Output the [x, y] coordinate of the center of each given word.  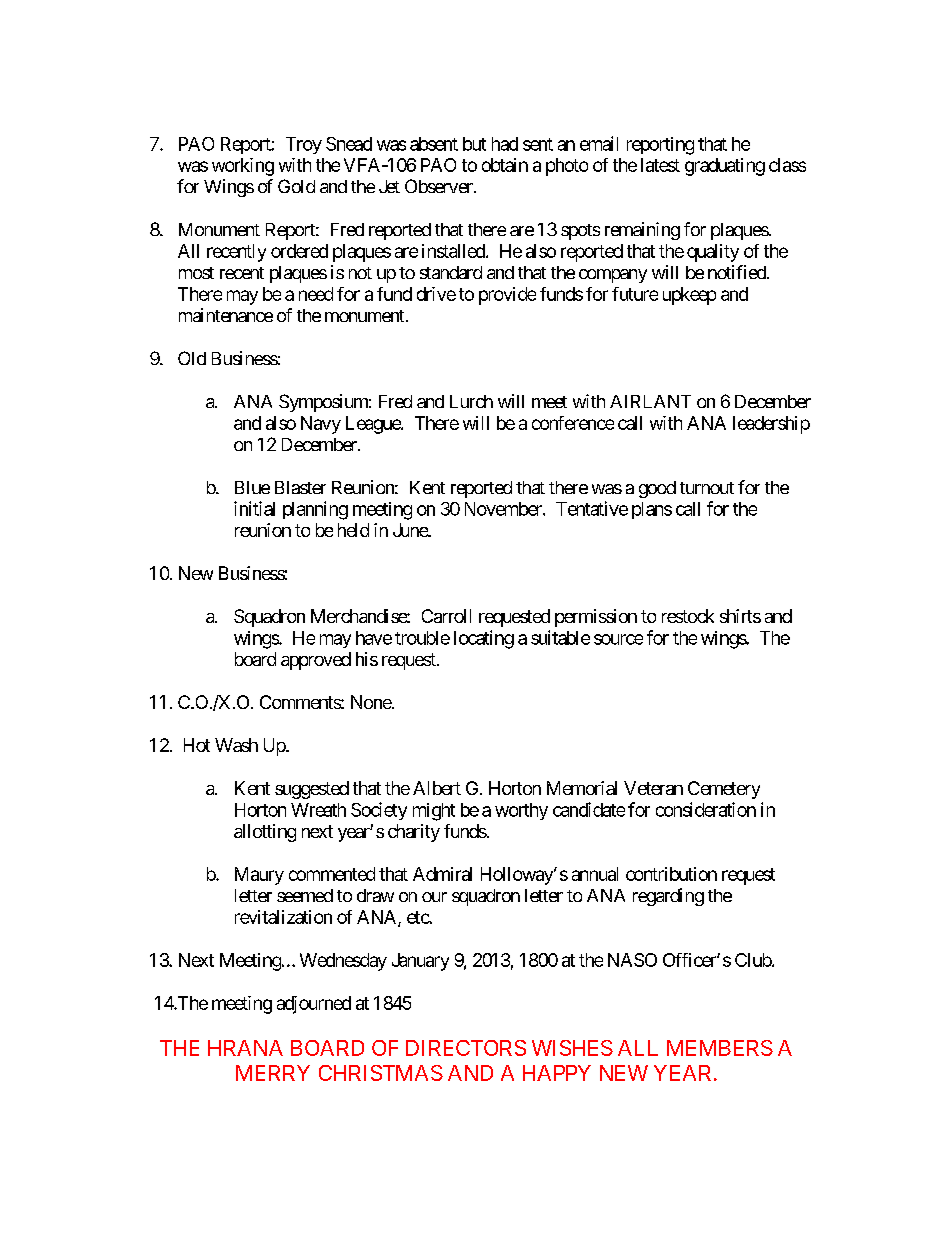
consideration [706, 809]
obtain [505, 165]
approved [316, 661]
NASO [632, 960]
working [243, 167]
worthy [521, 811]
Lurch [471, 401]
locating [484, 639]
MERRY [273, 1073]
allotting [265, 833]
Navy [321, 425]
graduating [725, 167]
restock [688, 616]
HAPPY [557, 1073]
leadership [771, 425]
